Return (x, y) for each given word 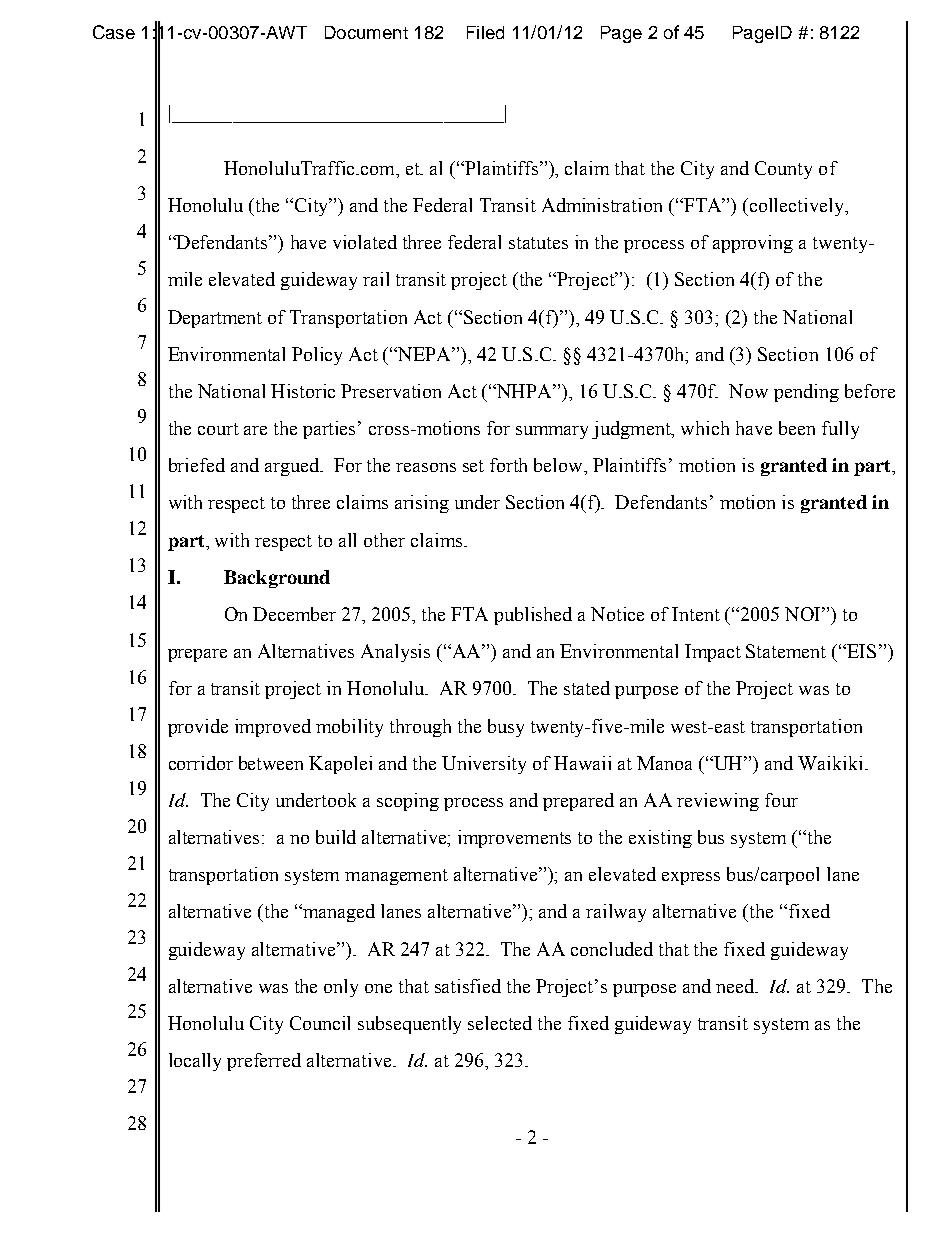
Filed (485, 32)
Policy (317, 356)
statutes (538, 243)
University (484, 765)
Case (114, 32)
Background (277, 579)
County (783, 170)
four (781, 800)
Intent (696, 614)
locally (195, 1062)
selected (500, 1023)
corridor (201, 763)
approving (753, 244)
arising (422, 504)
